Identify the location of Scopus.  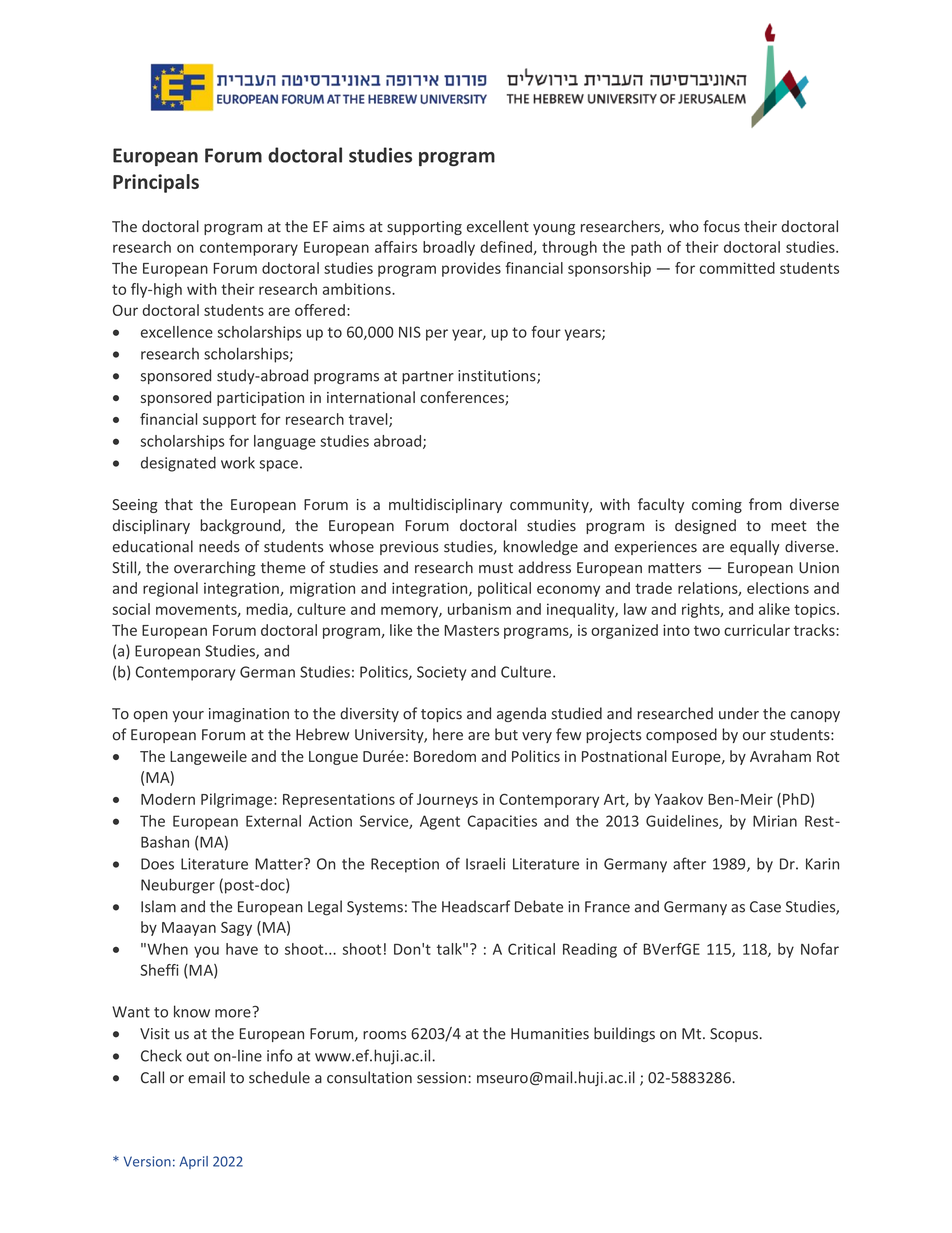
(734, 1035).
